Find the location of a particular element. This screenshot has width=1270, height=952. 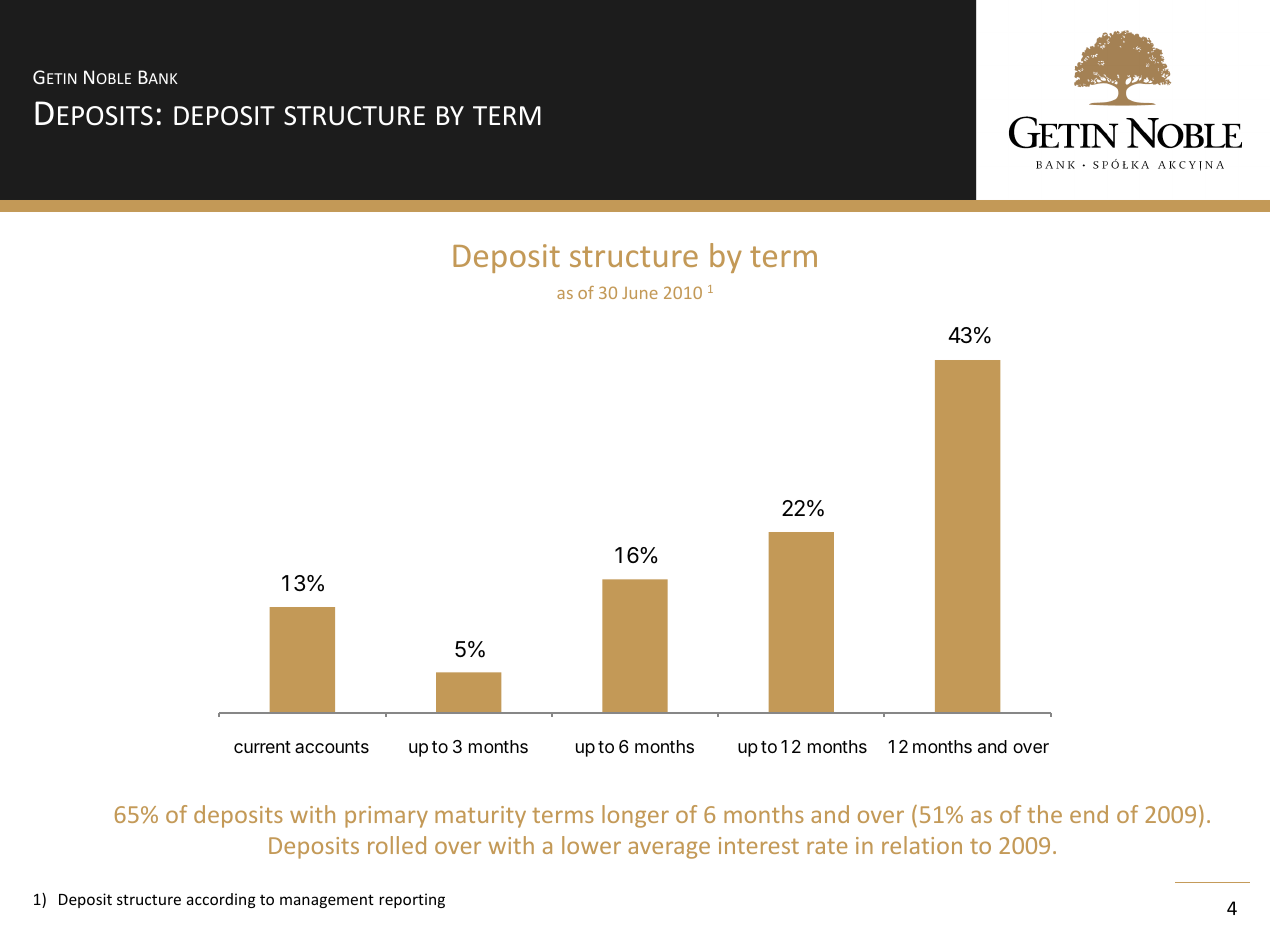

current is located at coordinates (262, 747).
